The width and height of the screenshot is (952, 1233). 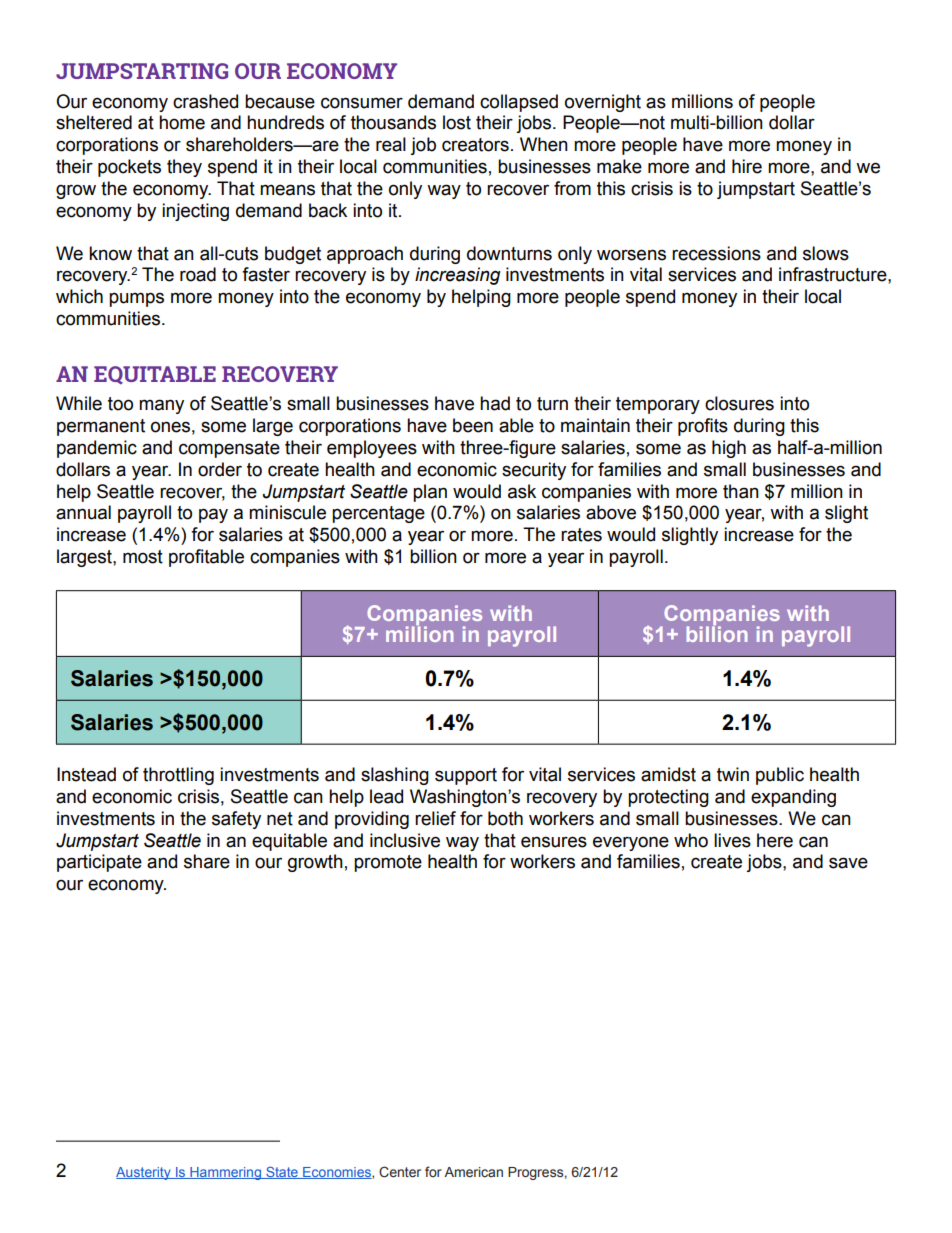 I want to click on Austerity, so click(x=144, y=1173).
